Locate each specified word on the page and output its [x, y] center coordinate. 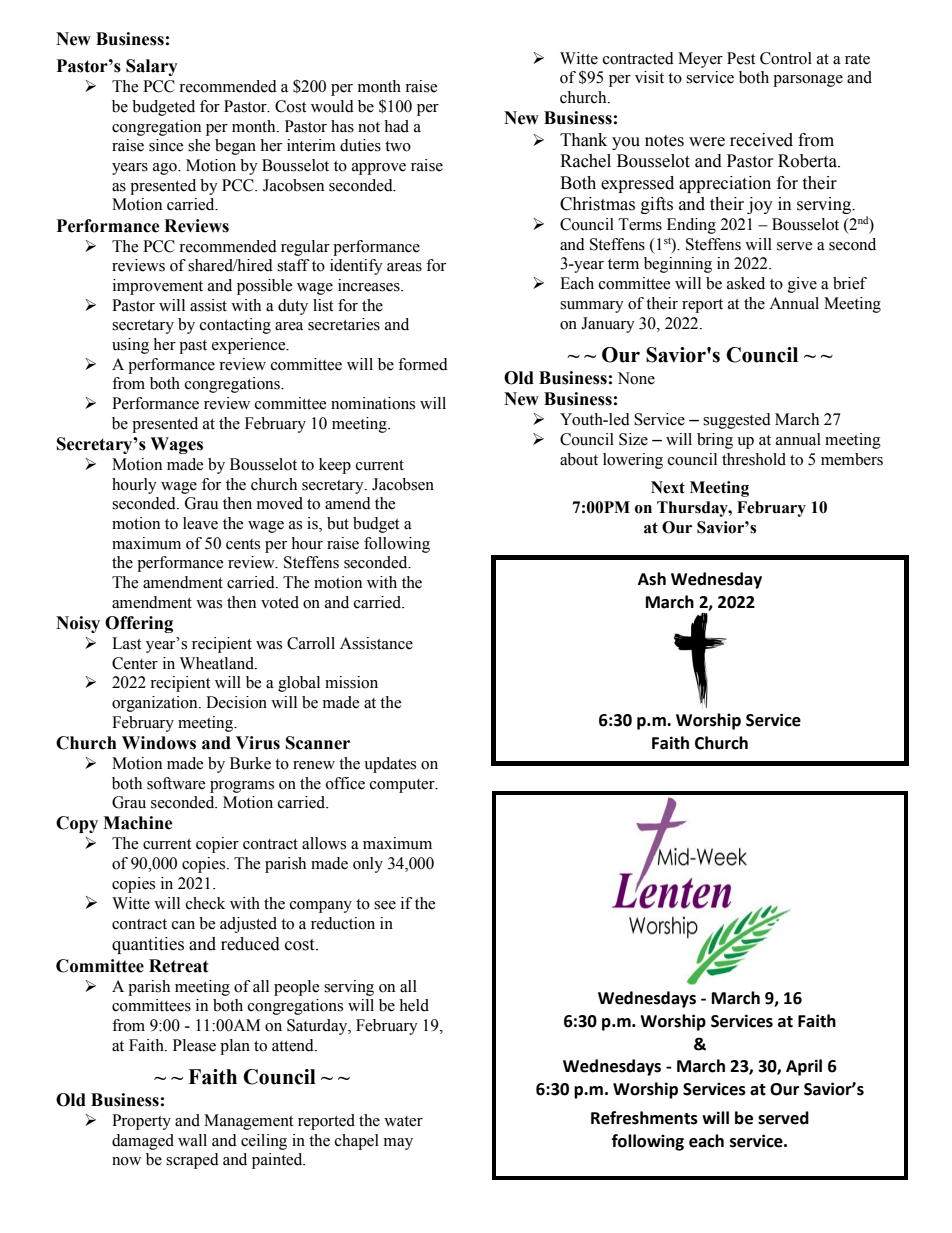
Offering [139, 624]
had [396, 126]
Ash [652, 579]
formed [423, 364]
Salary [152, 67]
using [130, 346]
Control [786, 58]
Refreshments [644, 1118]
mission [351, 682]
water [403, 1121]
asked [746, 283]
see [385, 905]
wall [192, 1140]
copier [217, 845]
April [804, 1067]
